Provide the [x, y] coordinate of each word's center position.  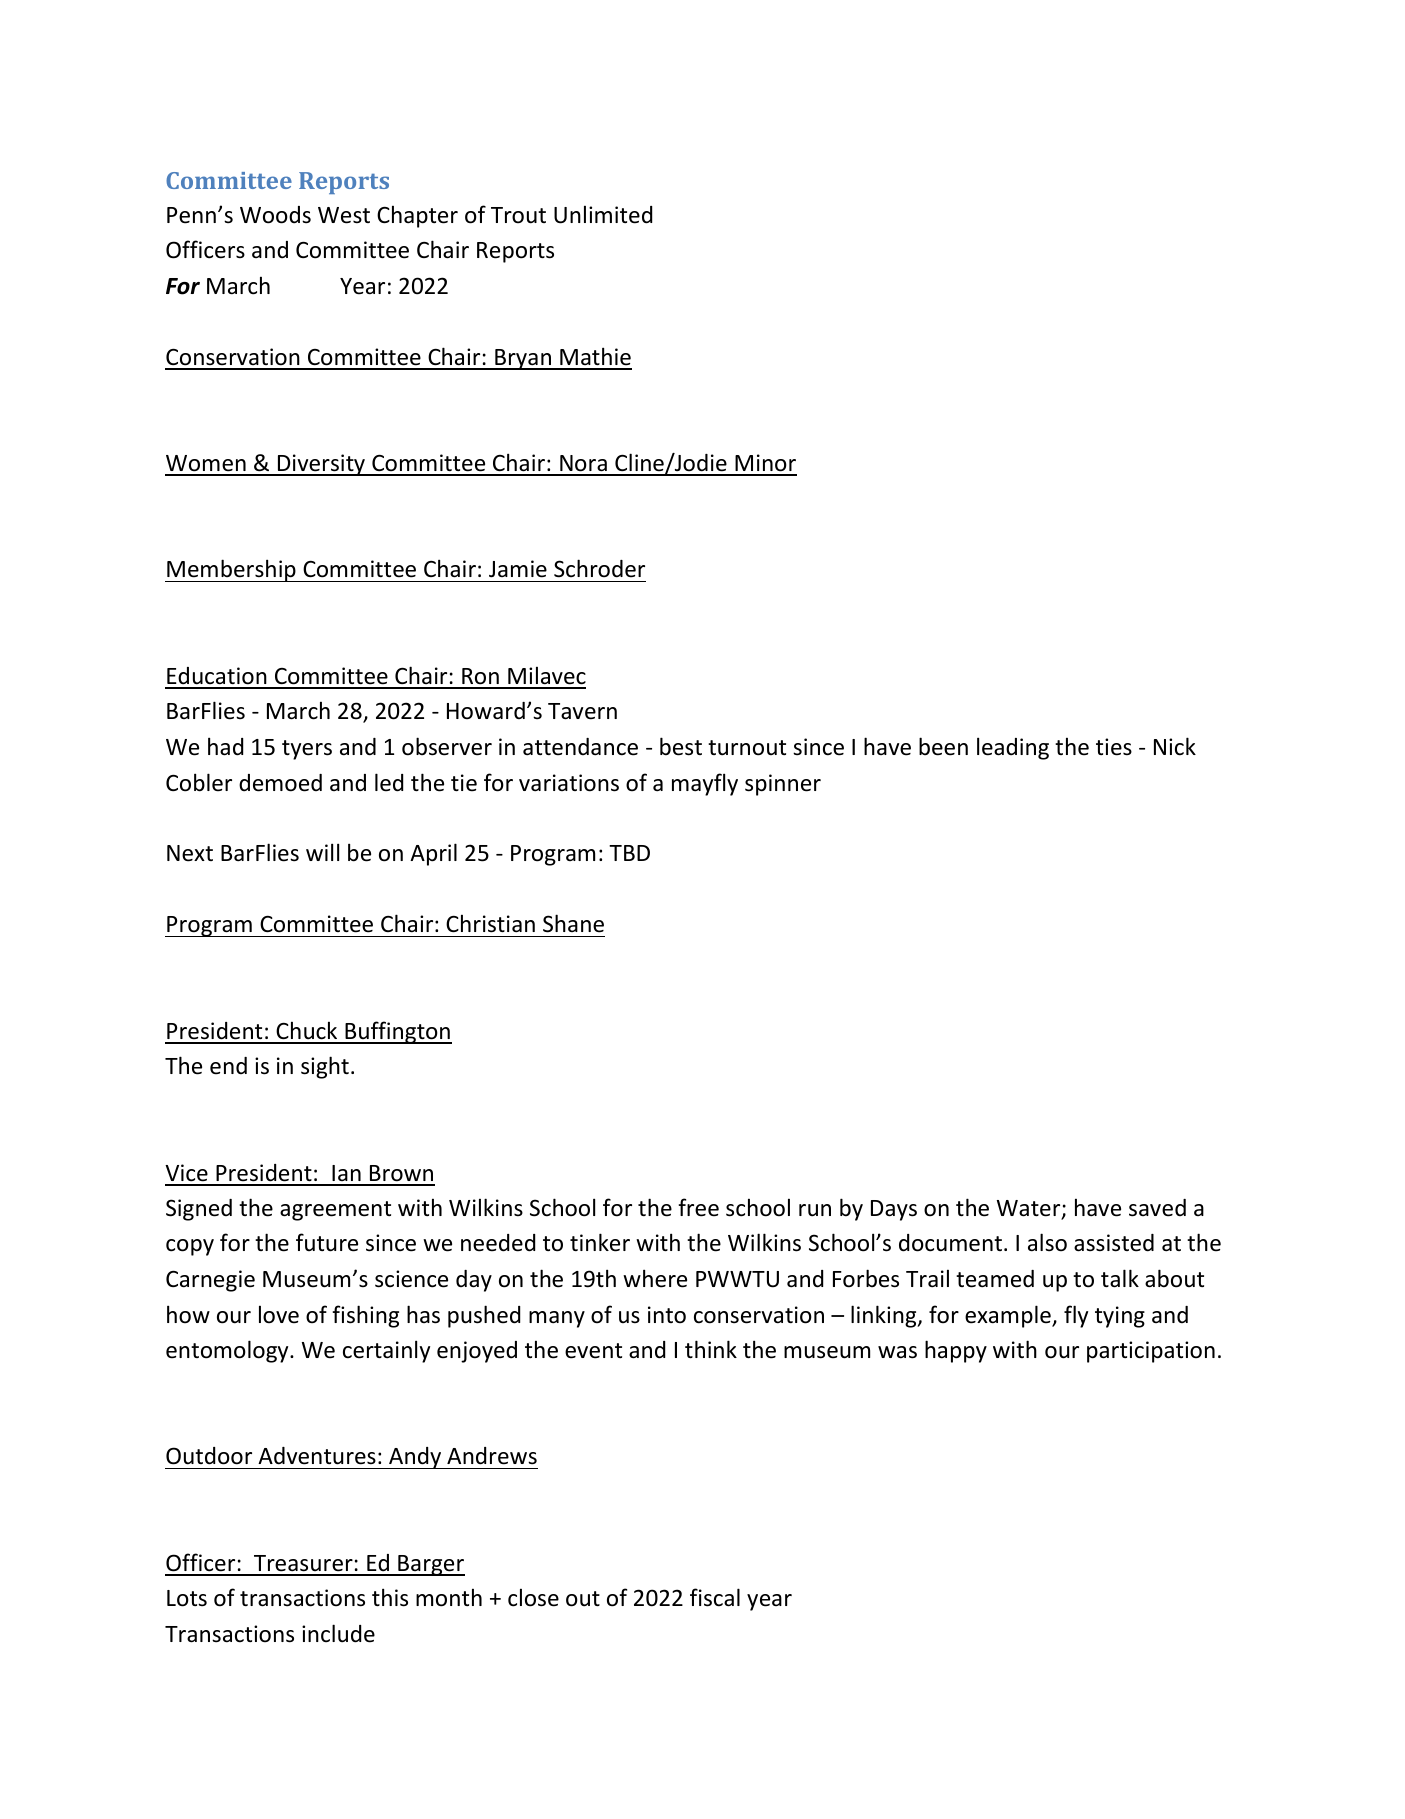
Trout [518, 215]
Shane [573, 923]
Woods [275, 215]
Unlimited [603, 214]
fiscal [715, 1597]
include [338, 1633]
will [322, 852]
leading [1013, 748]
